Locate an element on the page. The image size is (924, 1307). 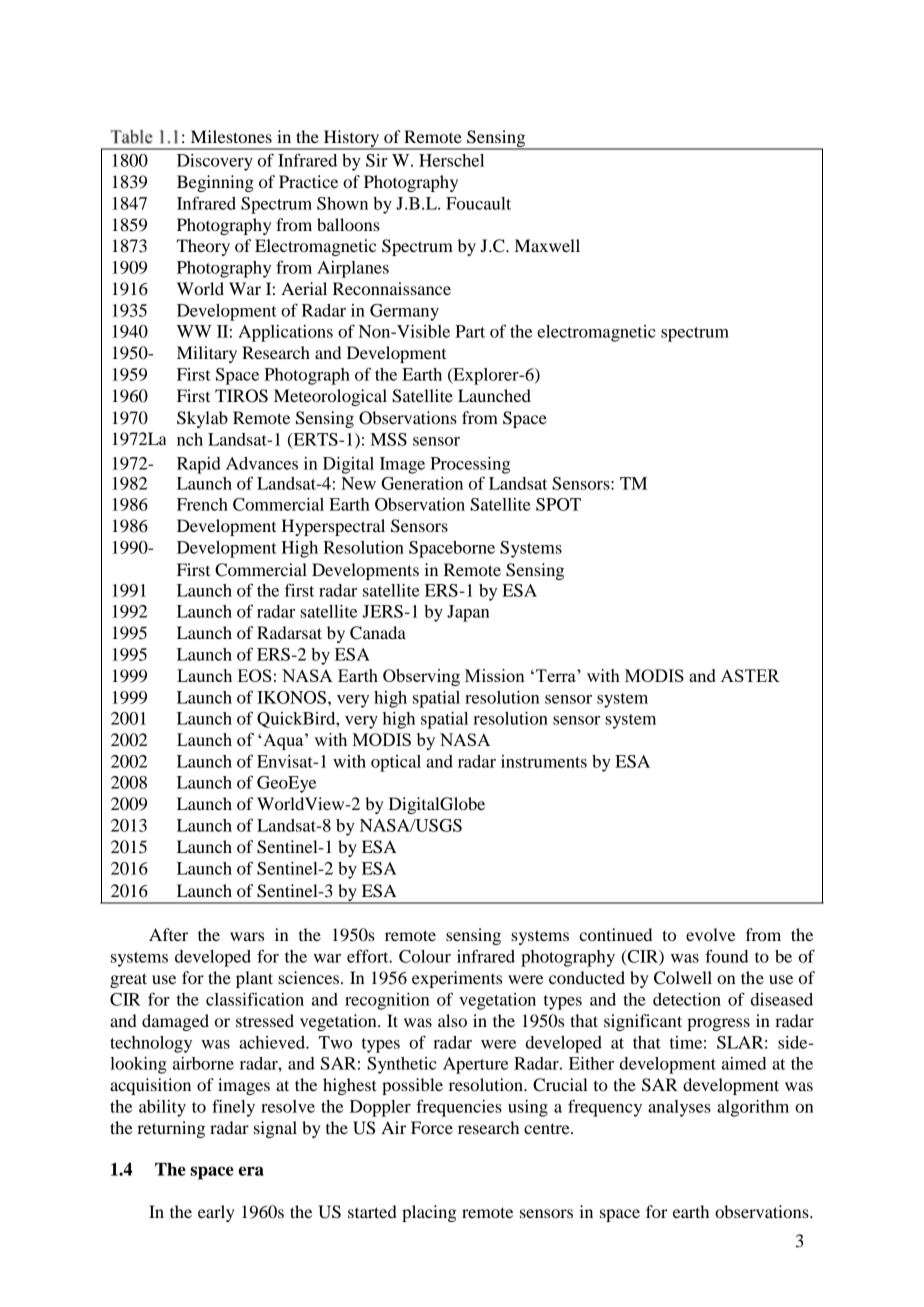
Part is located at coordinates (470, 331).
